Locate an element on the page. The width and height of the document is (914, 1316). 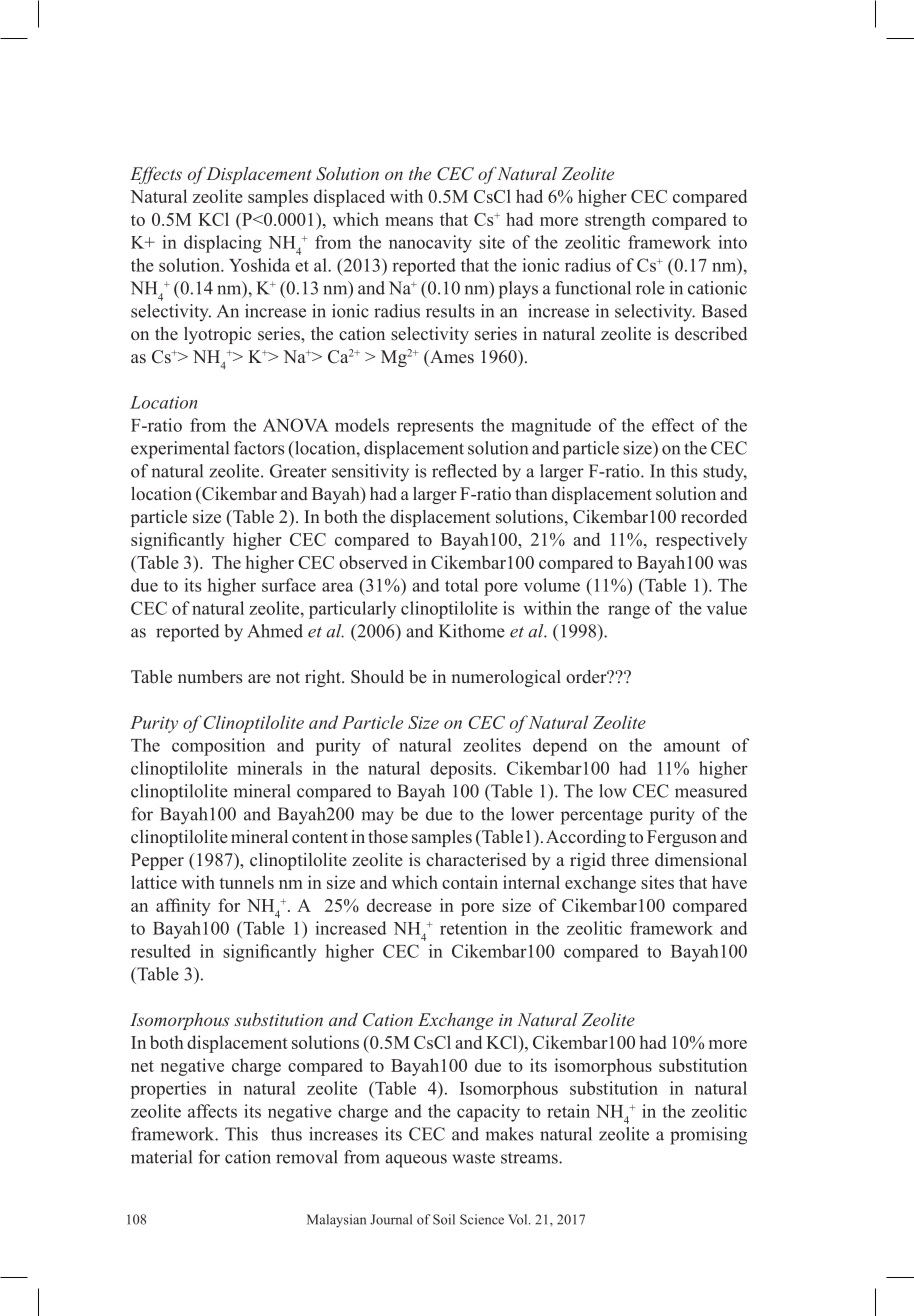
strength is located at coordinates (615, 221).
